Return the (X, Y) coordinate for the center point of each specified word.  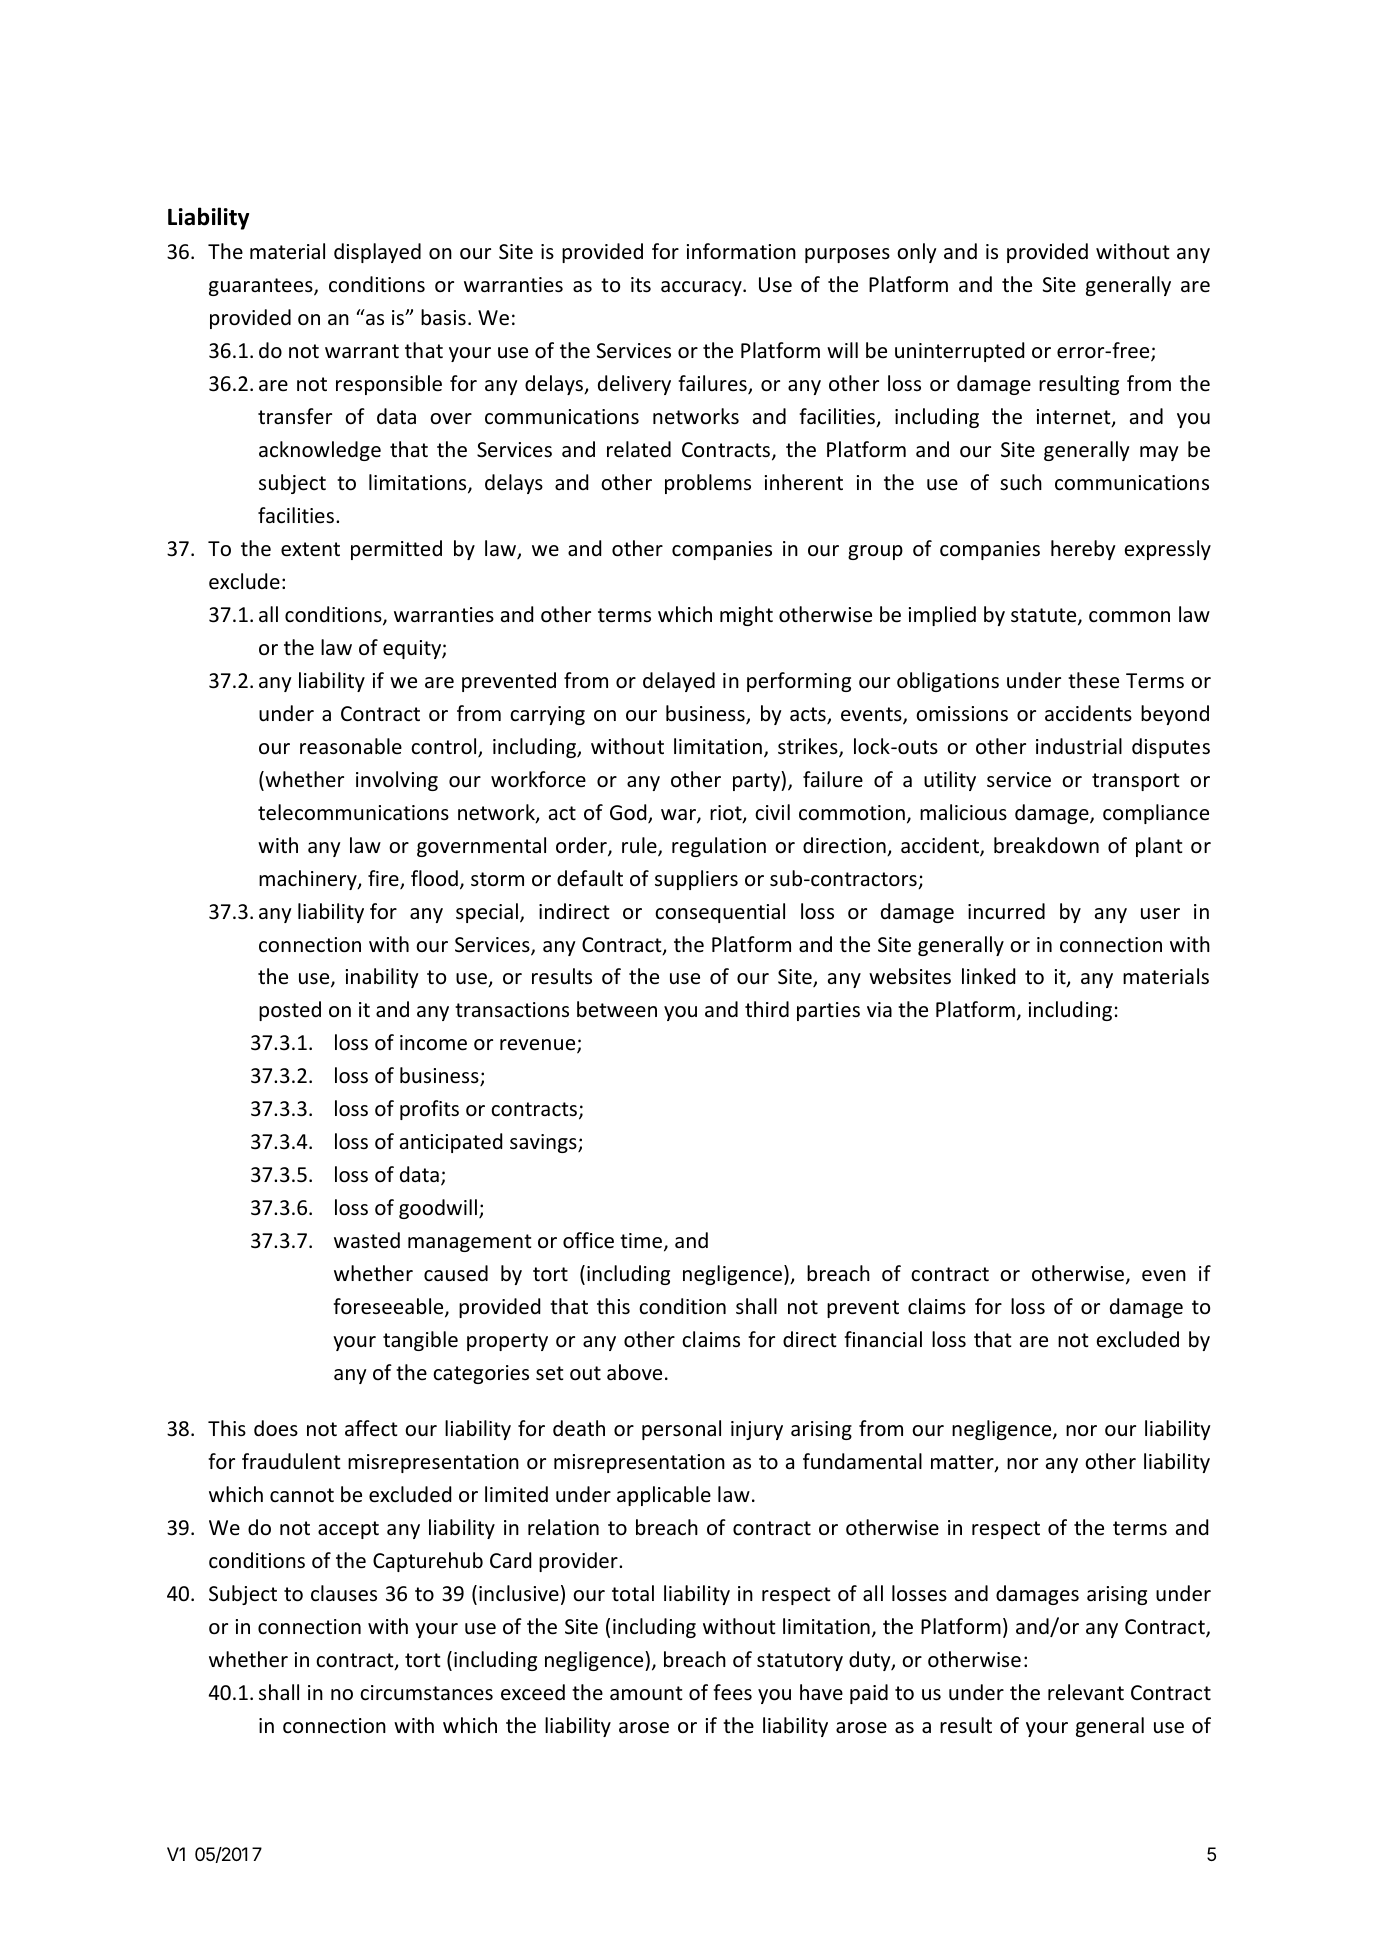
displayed (377, 253)
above (634, 1372)
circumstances (426, 1693)
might (746, 616)
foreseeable (389, 1308)
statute (1045, 616)
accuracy (702, 288)
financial (883, 1339)
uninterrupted (959, 352)
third (767, 1009)
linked (988, 976)
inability (382, 978)
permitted (396, 550)
